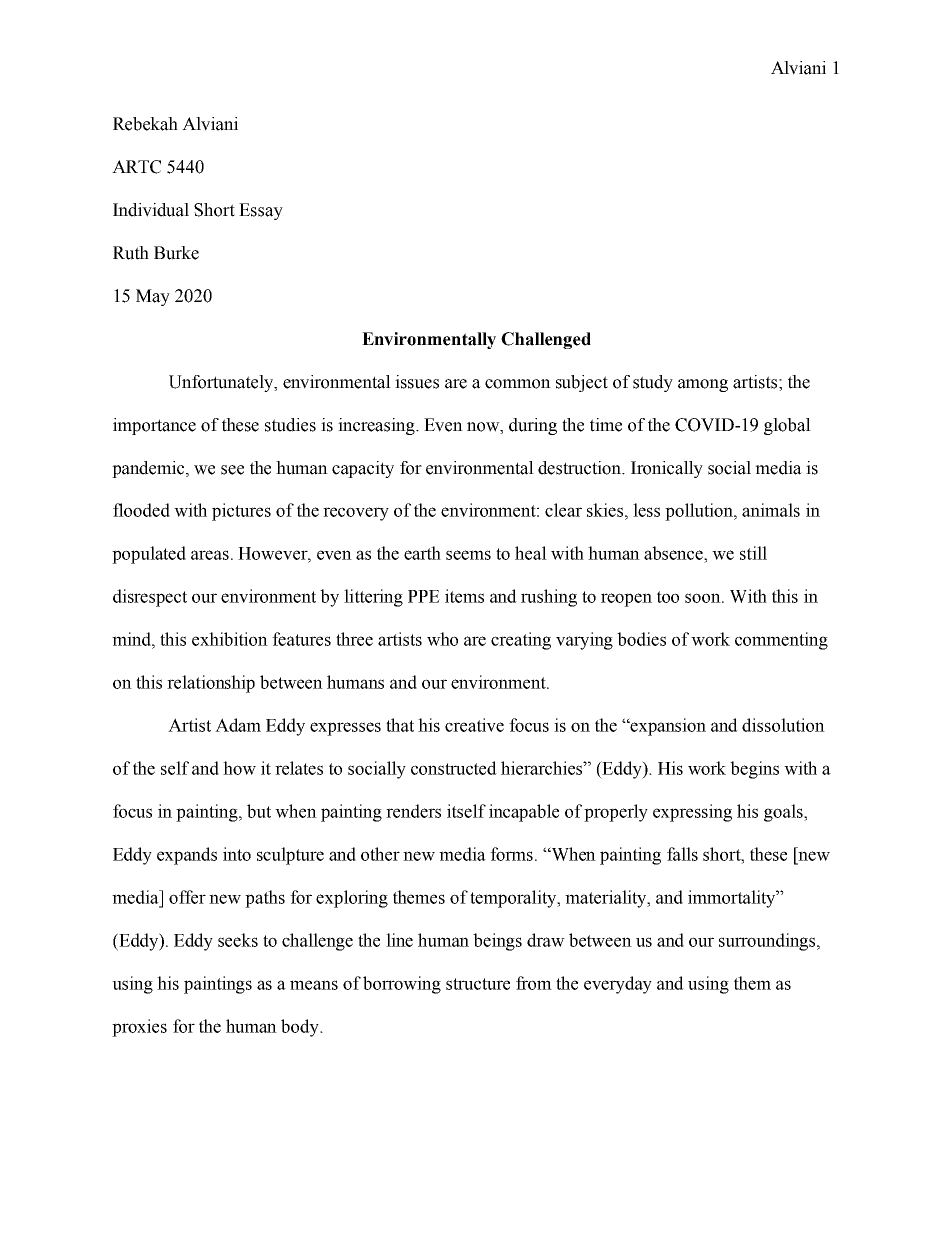 Image resolution: width=952 pixels, height=1233 pixels. I want to click on proxies, so click(139, 1028).
